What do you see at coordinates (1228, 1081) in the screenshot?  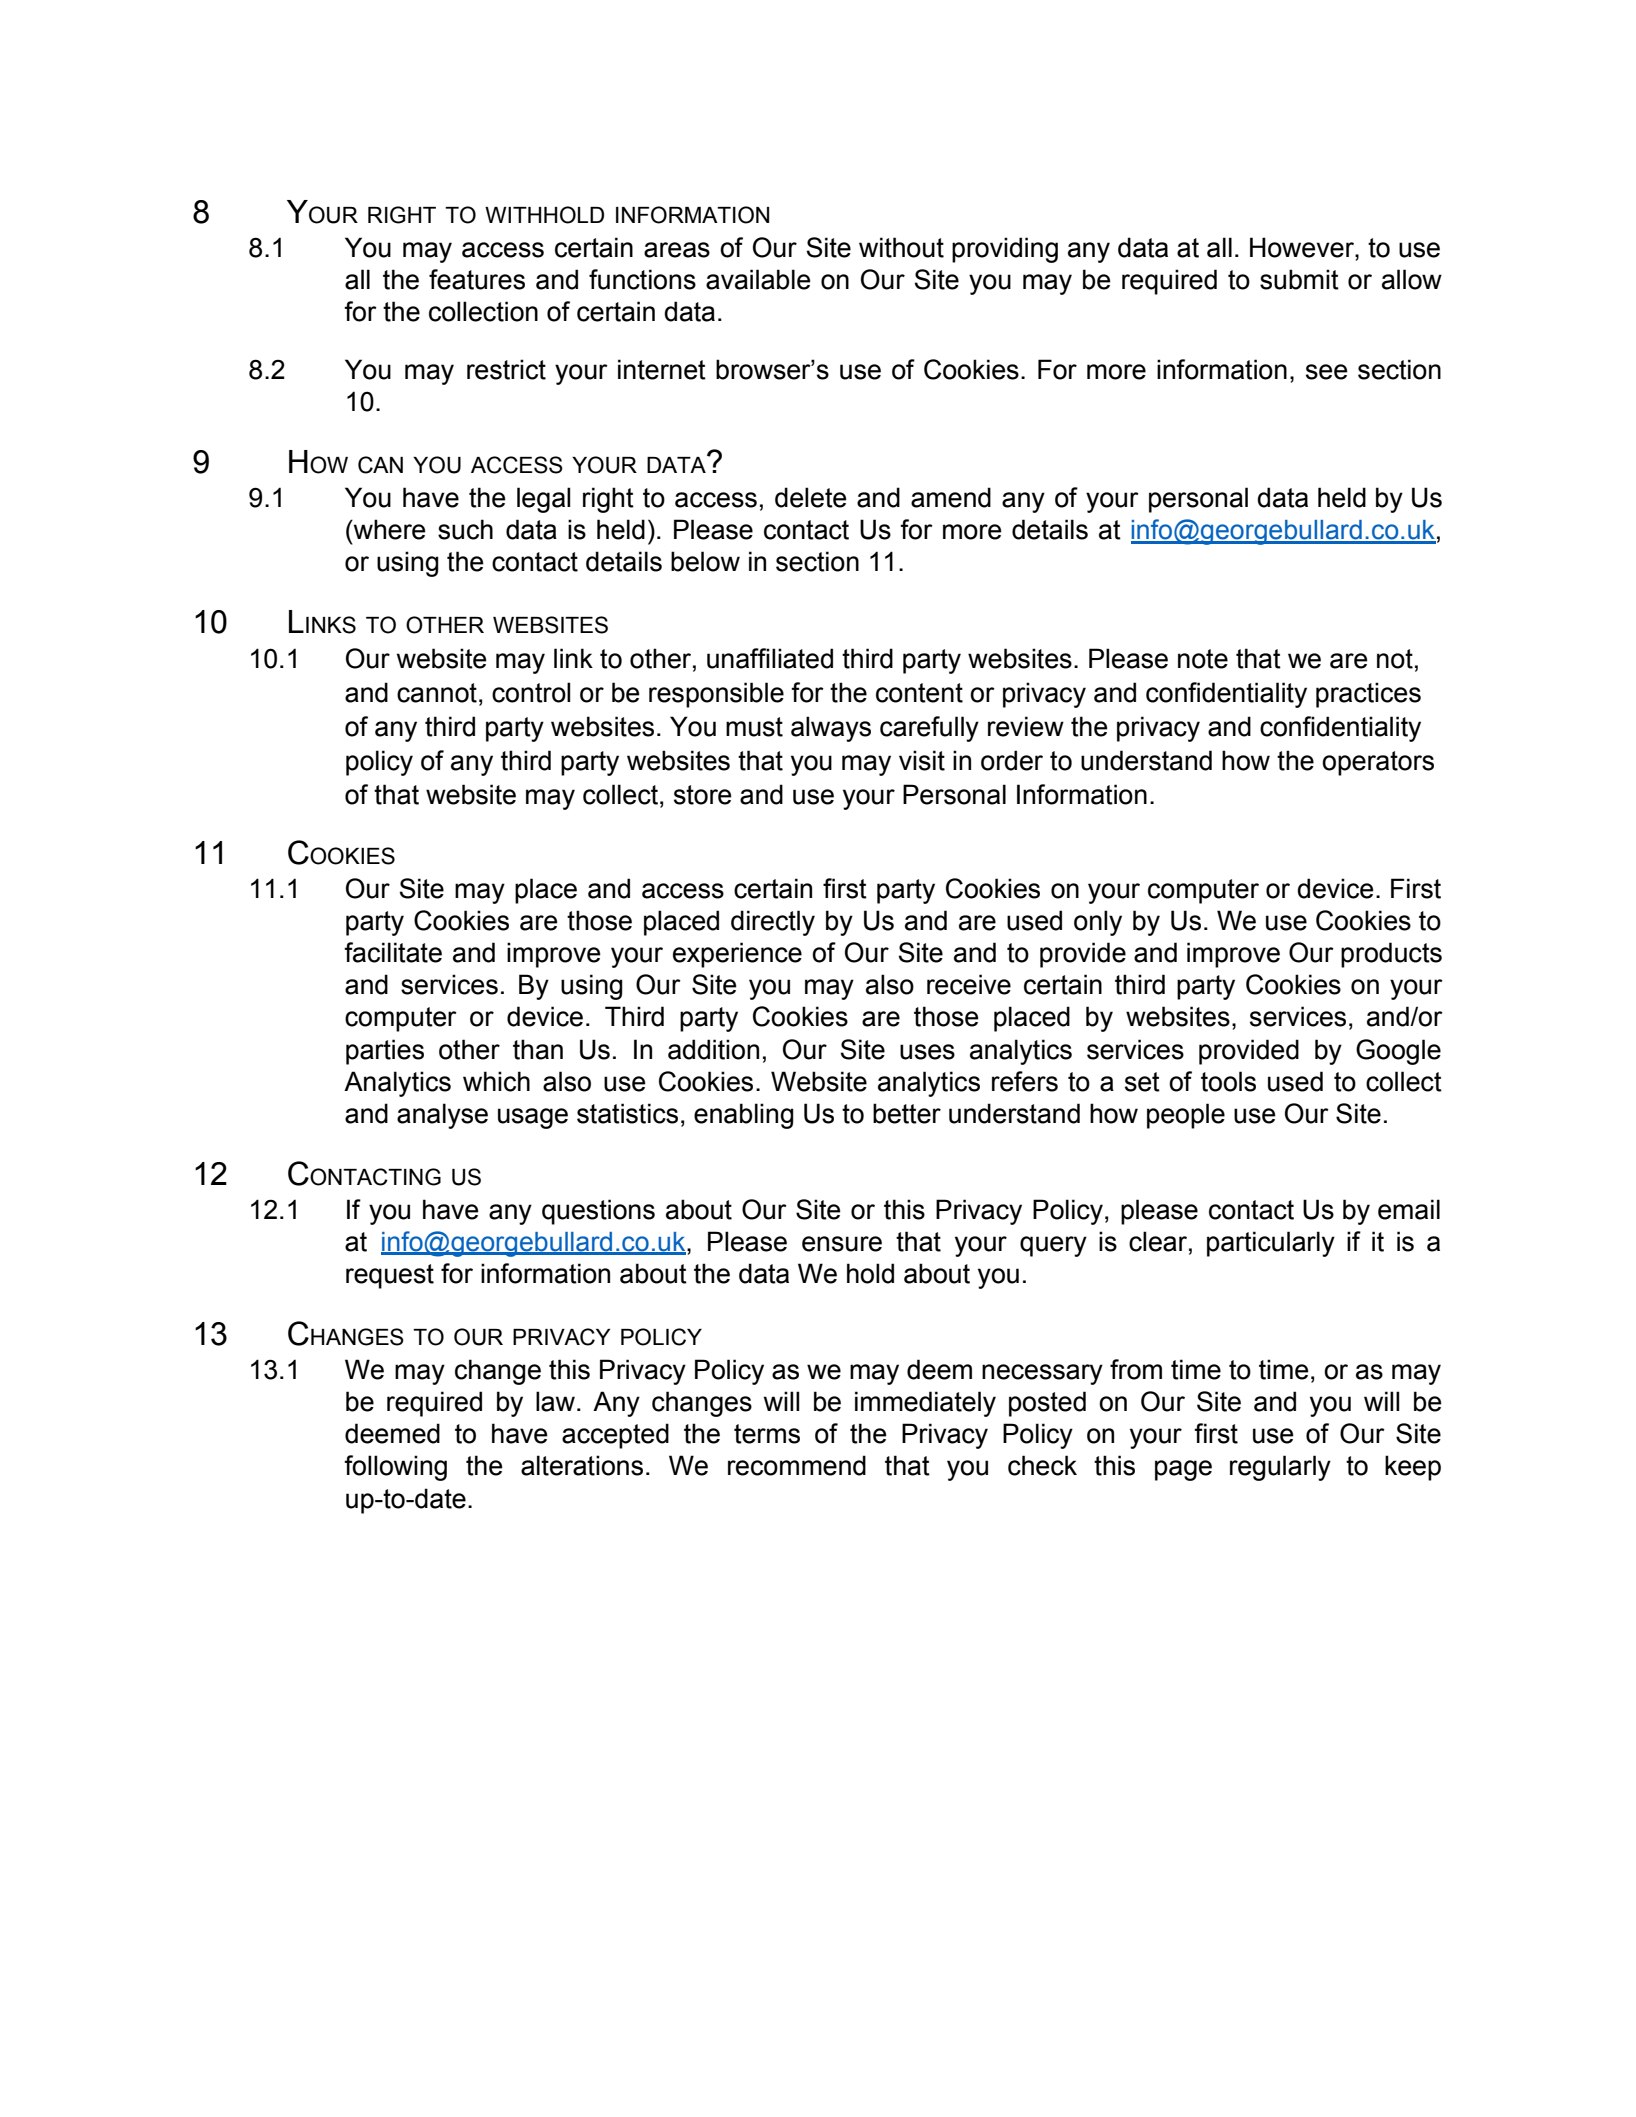 I see `tools` at bounding box center [1228, 1081].
